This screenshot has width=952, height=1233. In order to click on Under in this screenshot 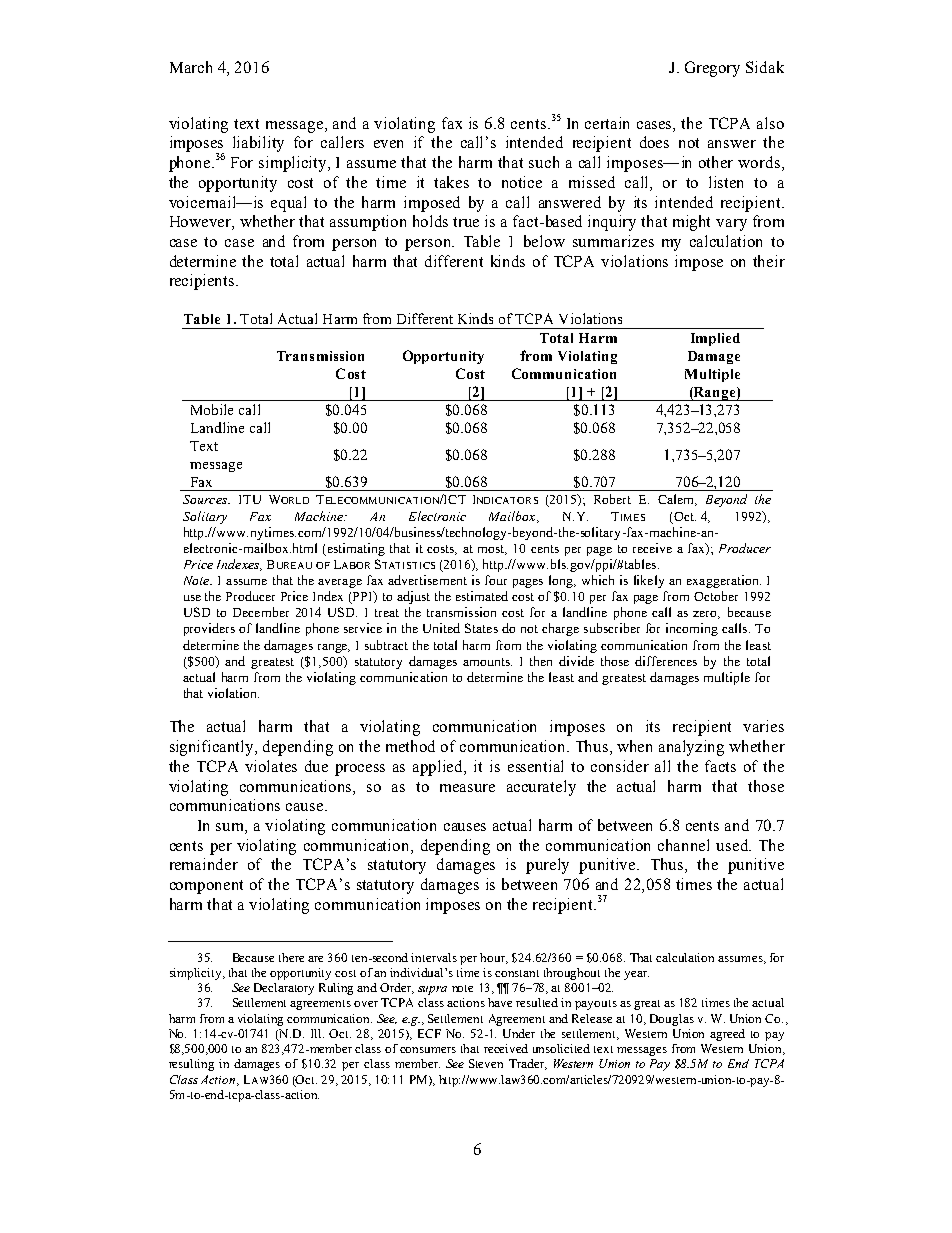, I will do `click(519, 1033)`.
